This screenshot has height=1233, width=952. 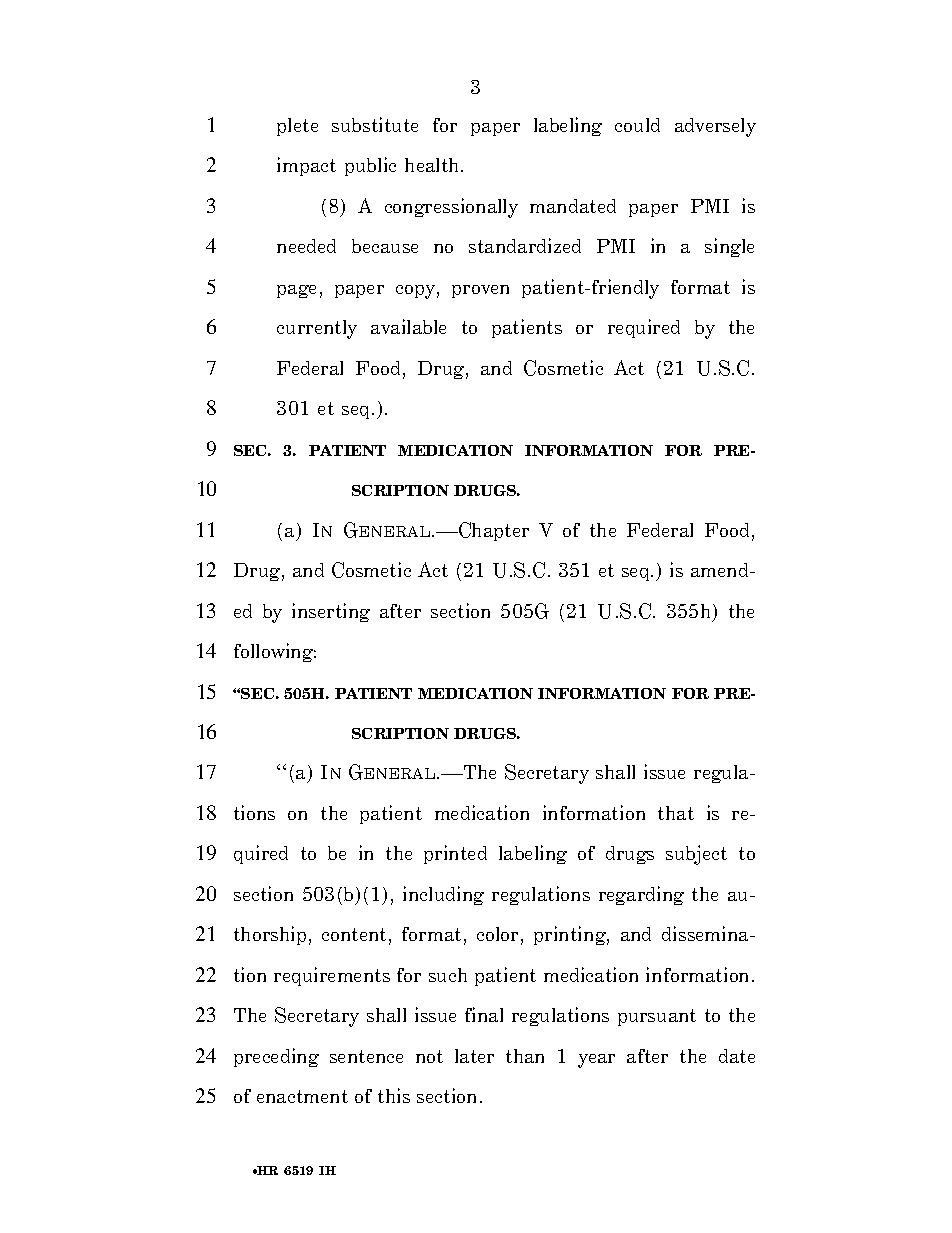 I want to click on subject, so click(x=696, y=855).
